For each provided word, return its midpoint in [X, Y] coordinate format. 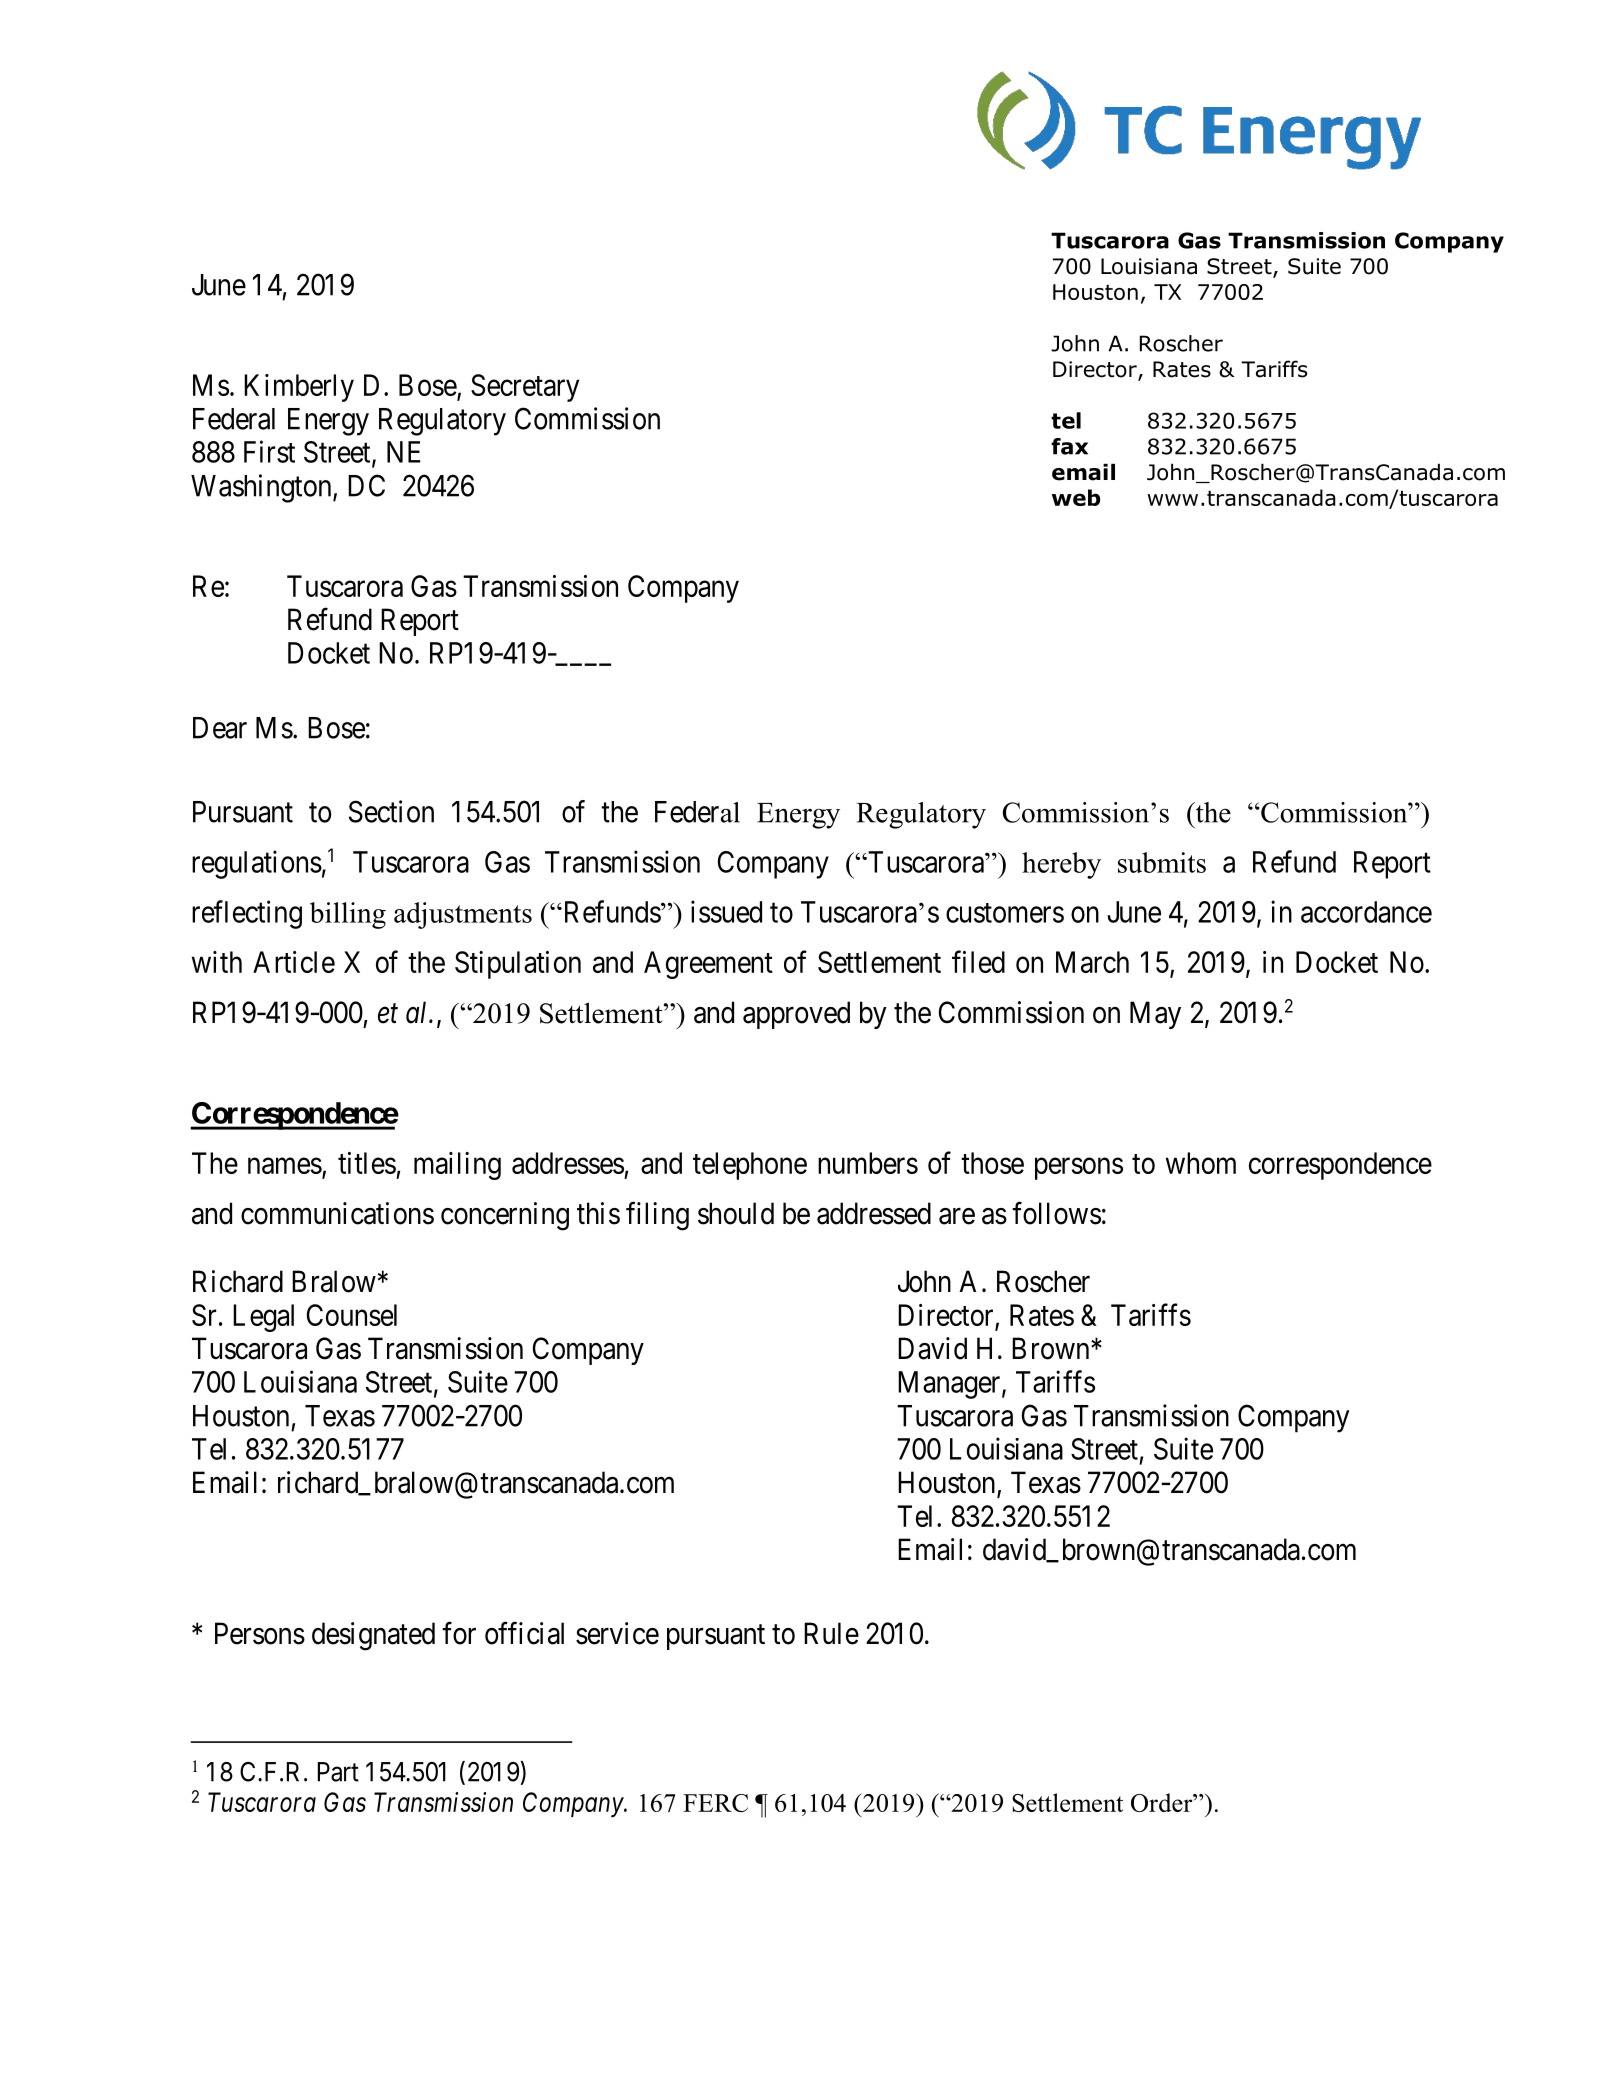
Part [338, 1772]
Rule [831, 1633]
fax [1069, 446]
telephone [750, 1166]
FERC [715, 1803]
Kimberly [299, 388]
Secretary [525, 388]
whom [1201, 1163]
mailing [457, 1166]
